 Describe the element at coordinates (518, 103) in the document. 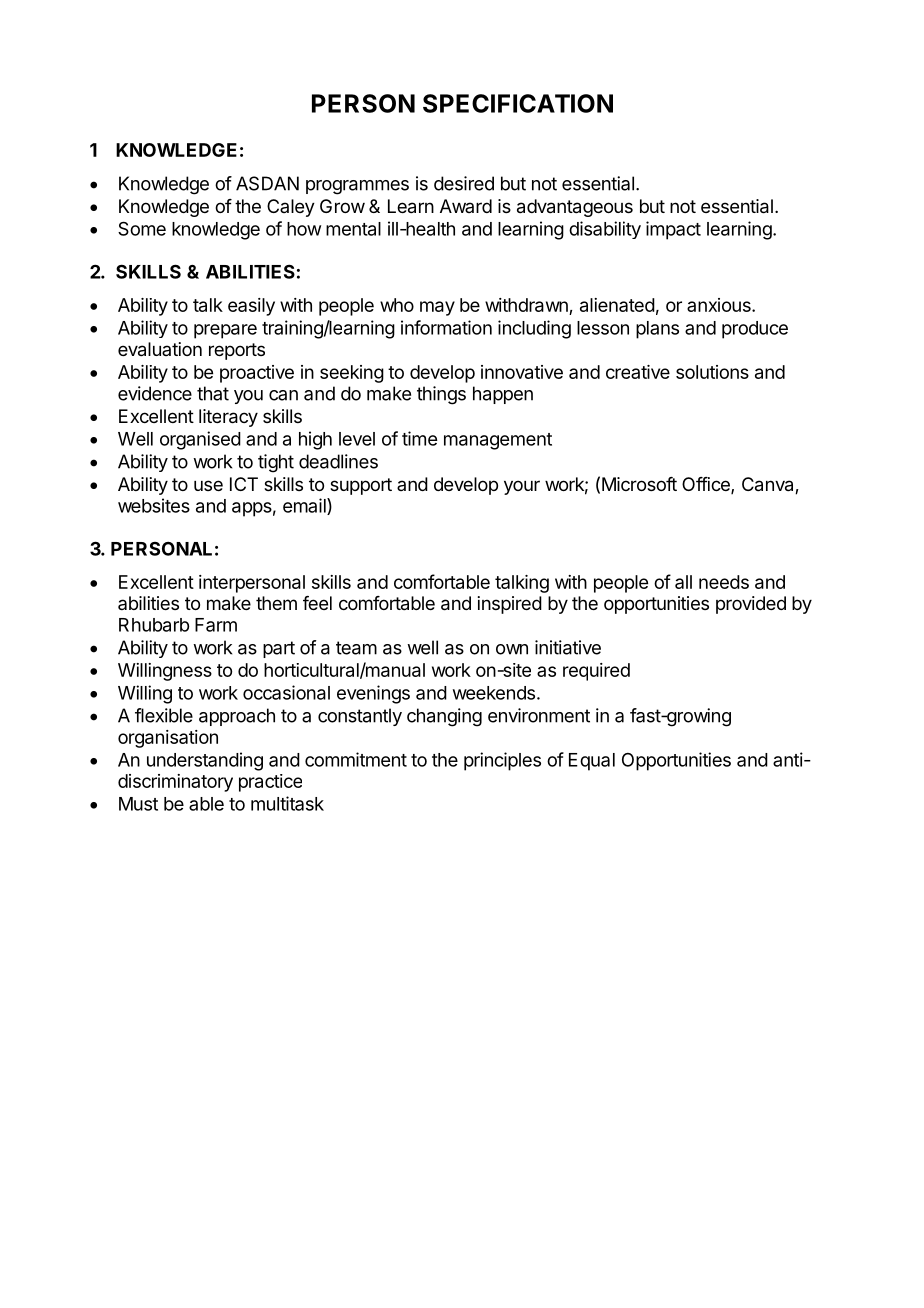

I see `SPECIFICATION` at that location.
